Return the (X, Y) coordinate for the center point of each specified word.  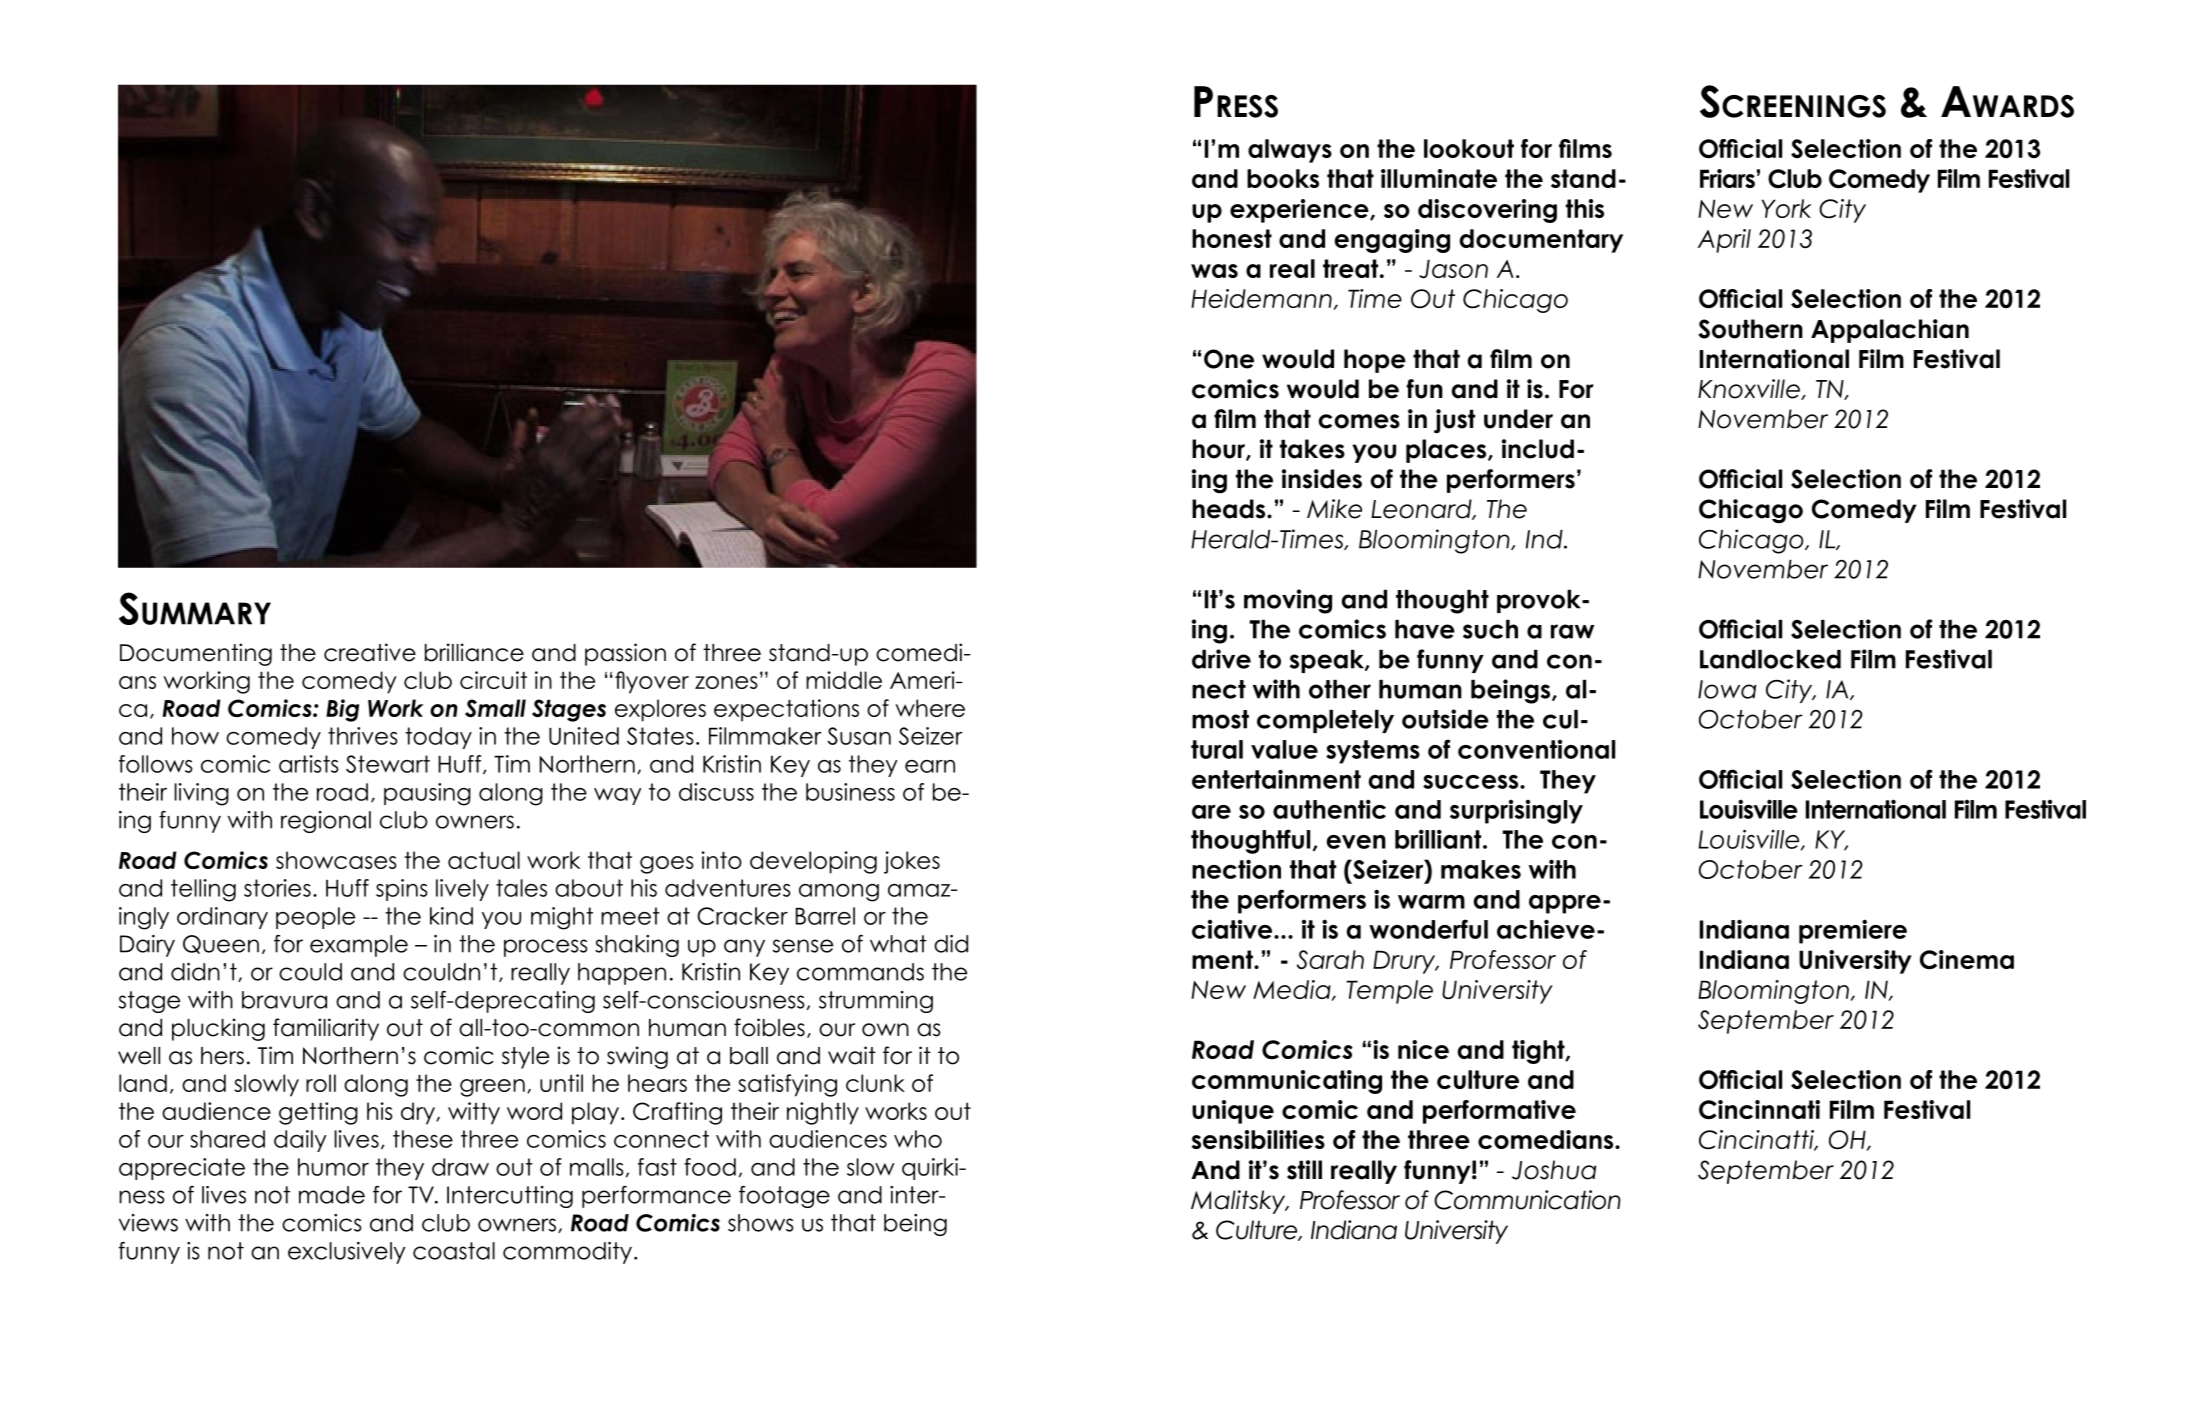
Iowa (1727, 689)
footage (784, 1197)
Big (342, 710)
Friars (1727, 178)
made (332, 1195)
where (930, 708)
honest (1232, 238)
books (1283, 178)
